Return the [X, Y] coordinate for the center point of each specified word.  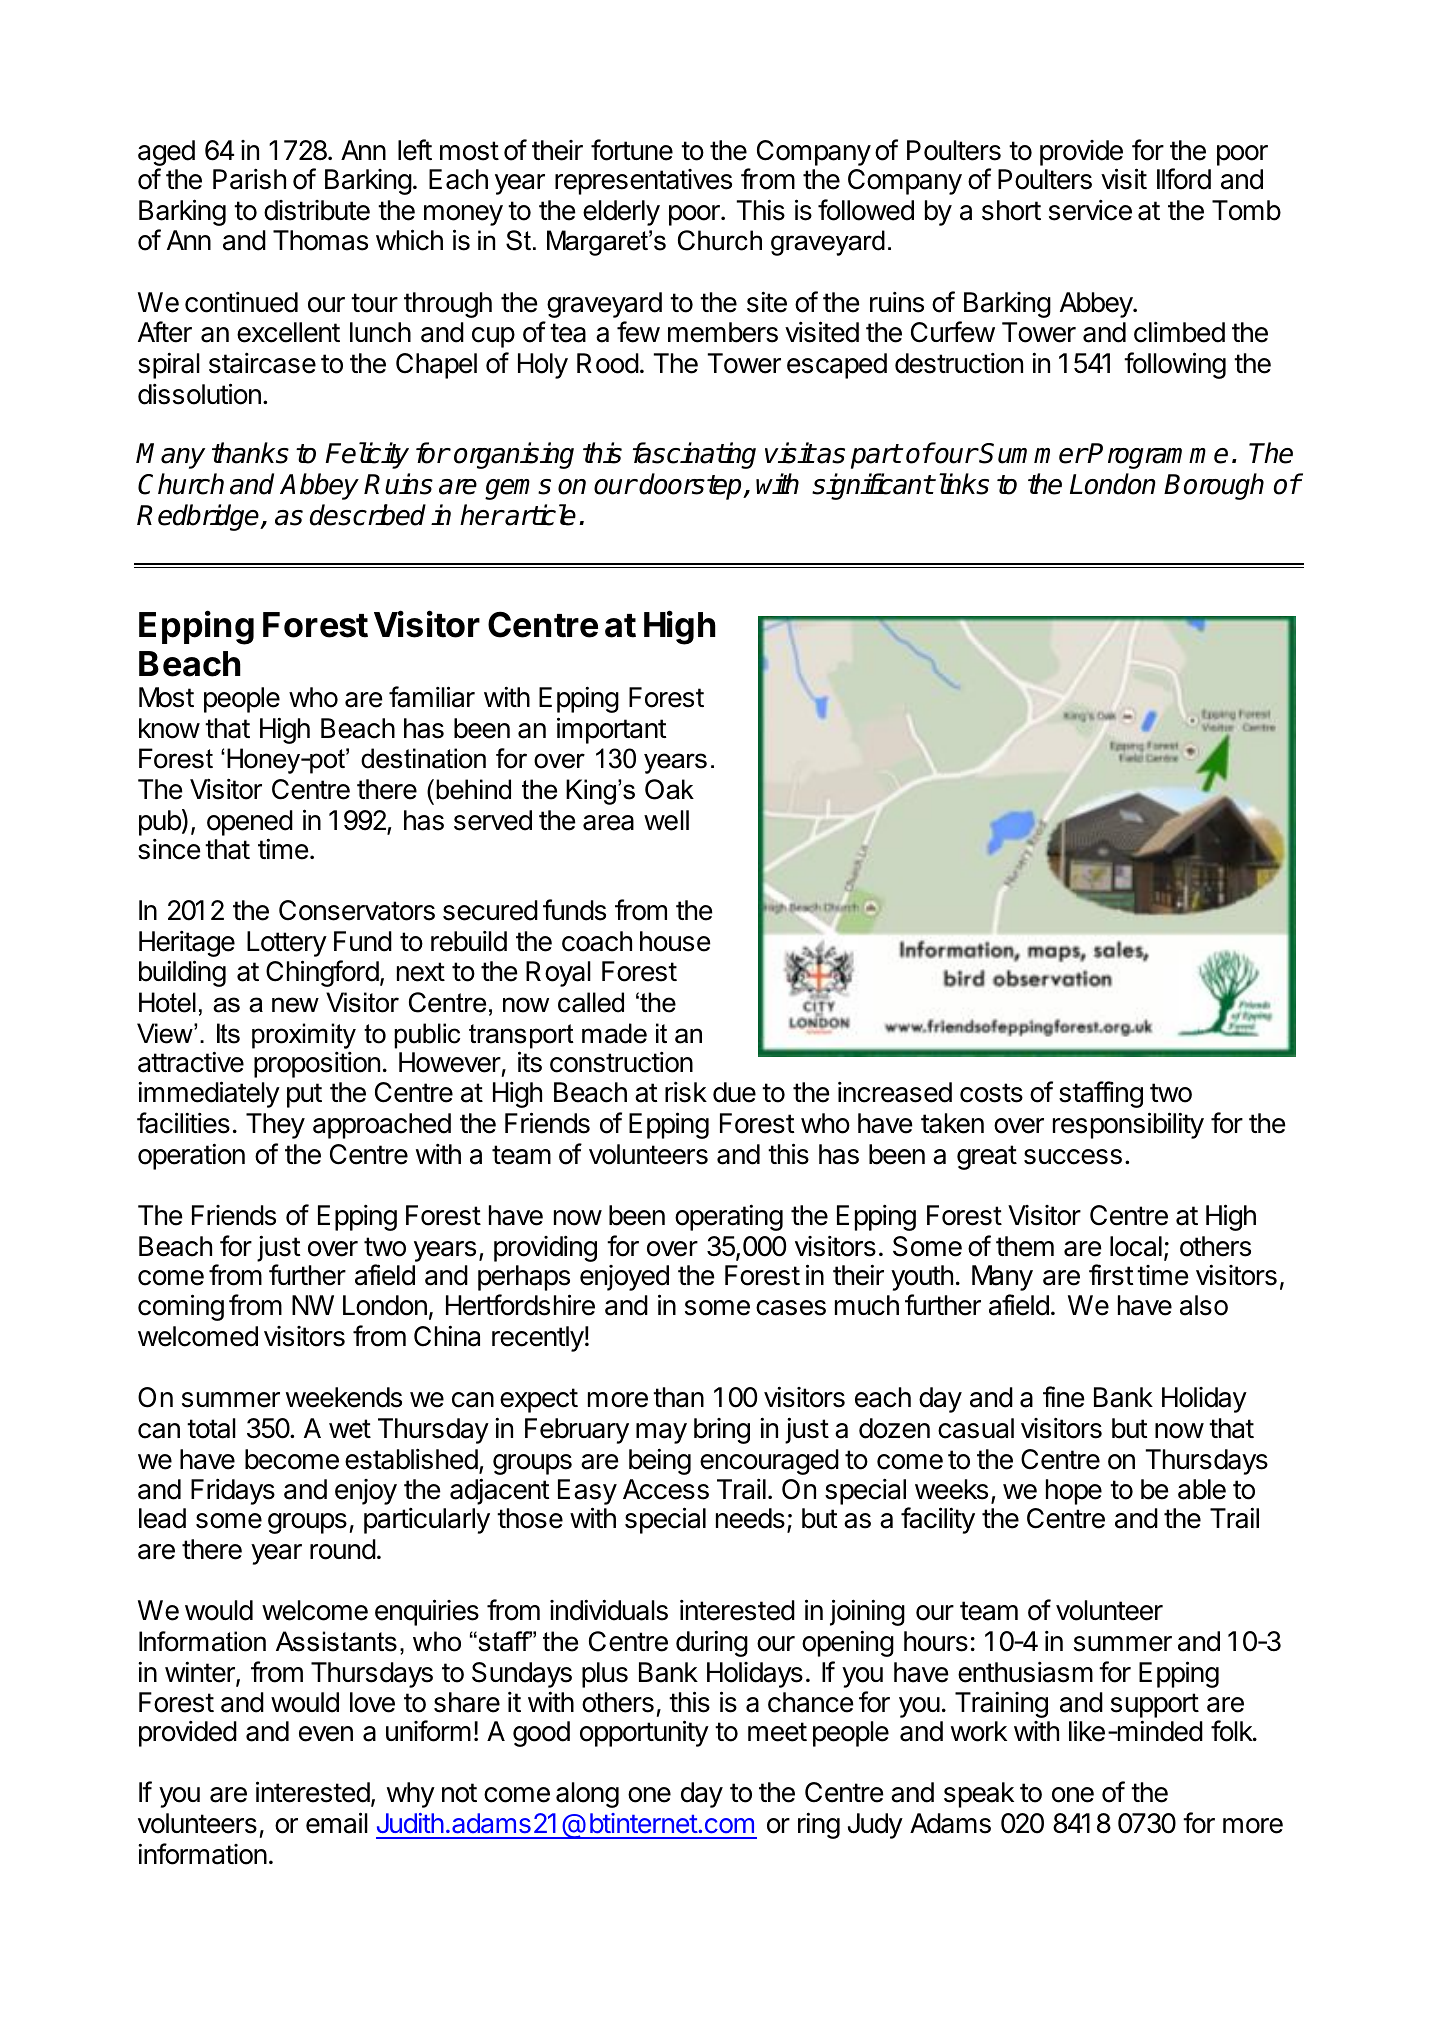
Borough [1214, 486]
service [1090, 210]
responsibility [1128, 1125]
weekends [344, 1397]
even [326, 1734]
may [661, 1433]
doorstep [692, 486]
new [295, 1005]
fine [1064, 1397]
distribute [317, 210]
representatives [643, 182]
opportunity [644, 1733]
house [675, 941]
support [1155, 1707]
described [368, 515]
